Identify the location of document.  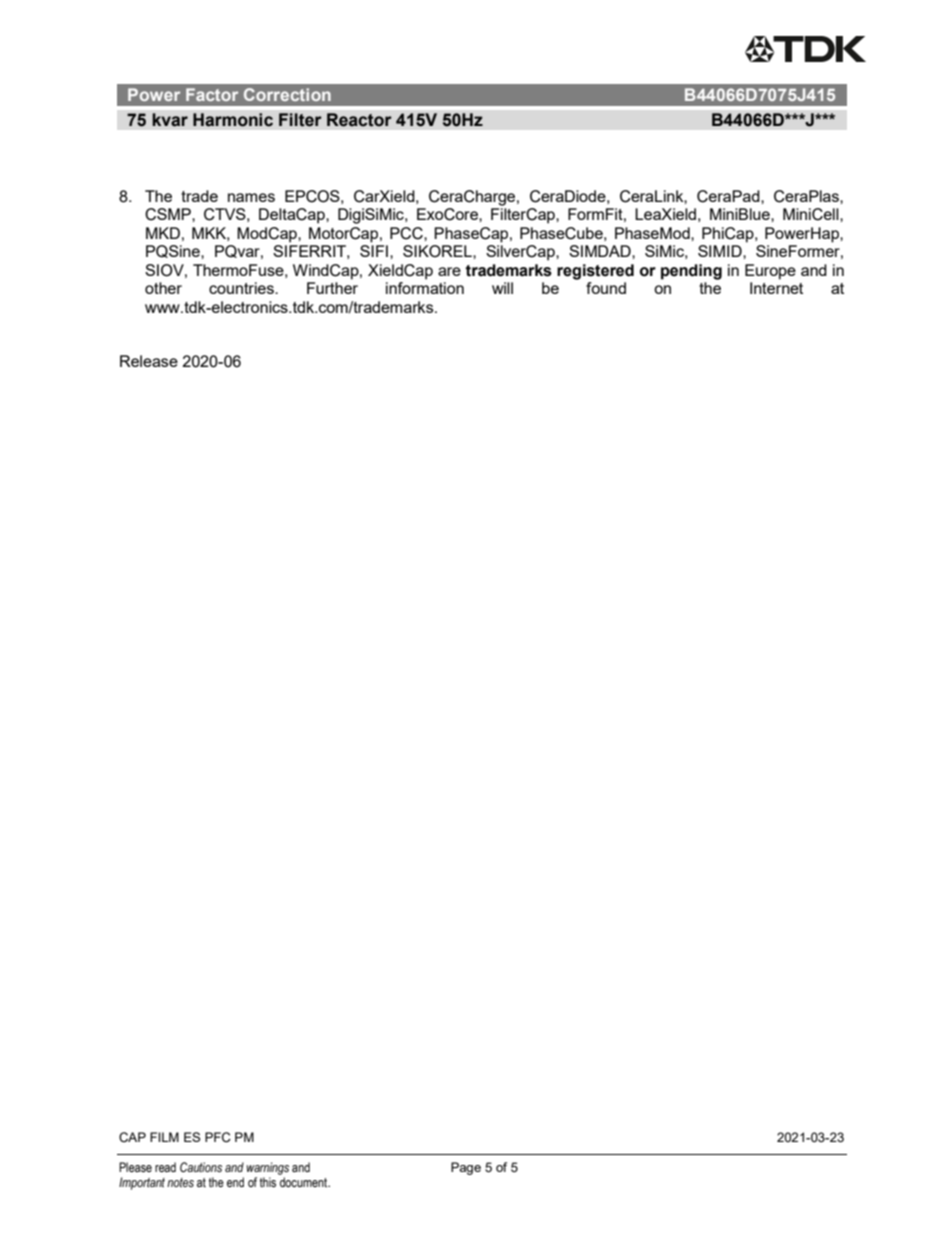
(305, 1182).
